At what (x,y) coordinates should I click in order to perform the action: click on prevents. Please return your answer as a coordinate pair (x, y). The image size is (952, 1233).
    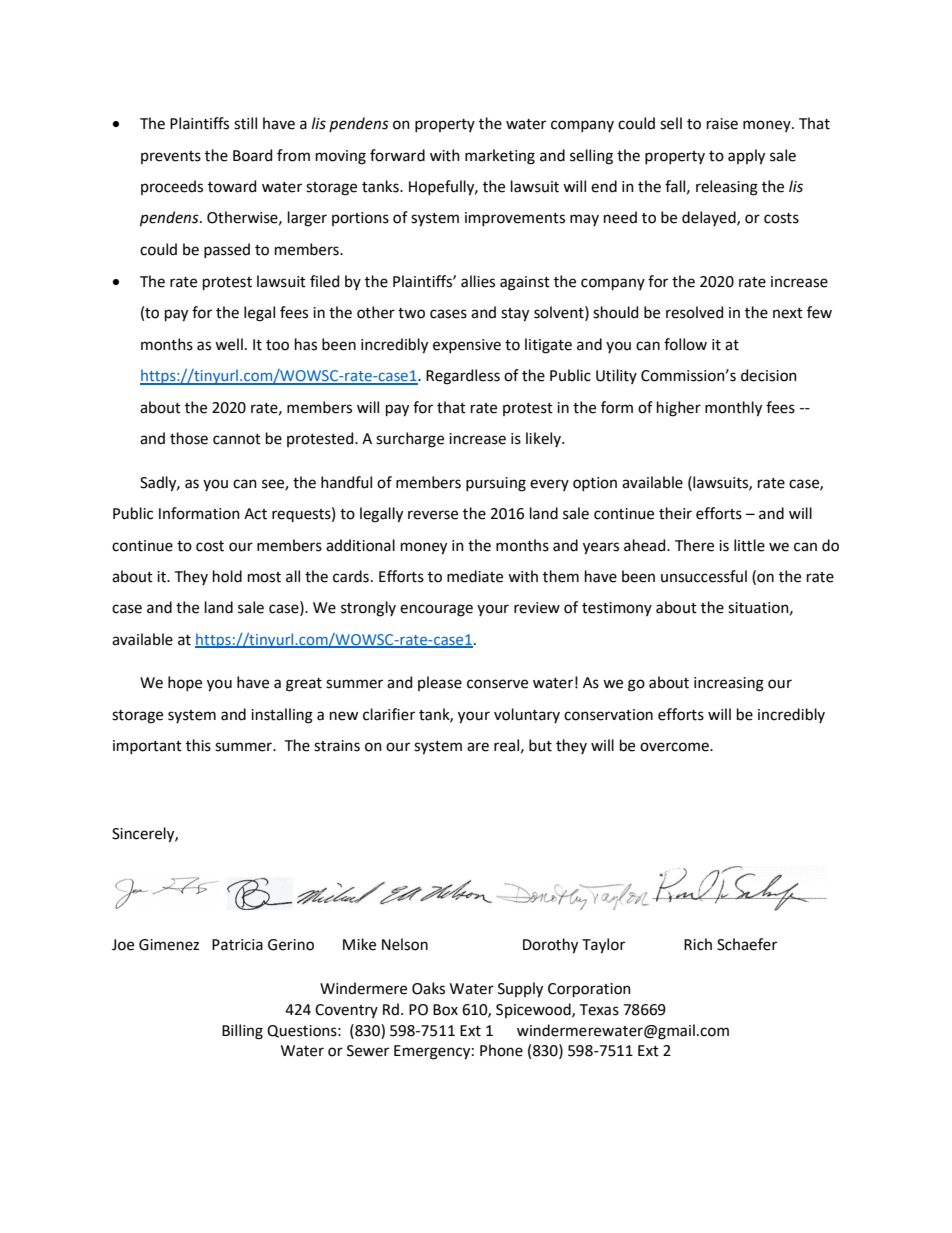
    Looking at the image, I should click on (171, 157).
